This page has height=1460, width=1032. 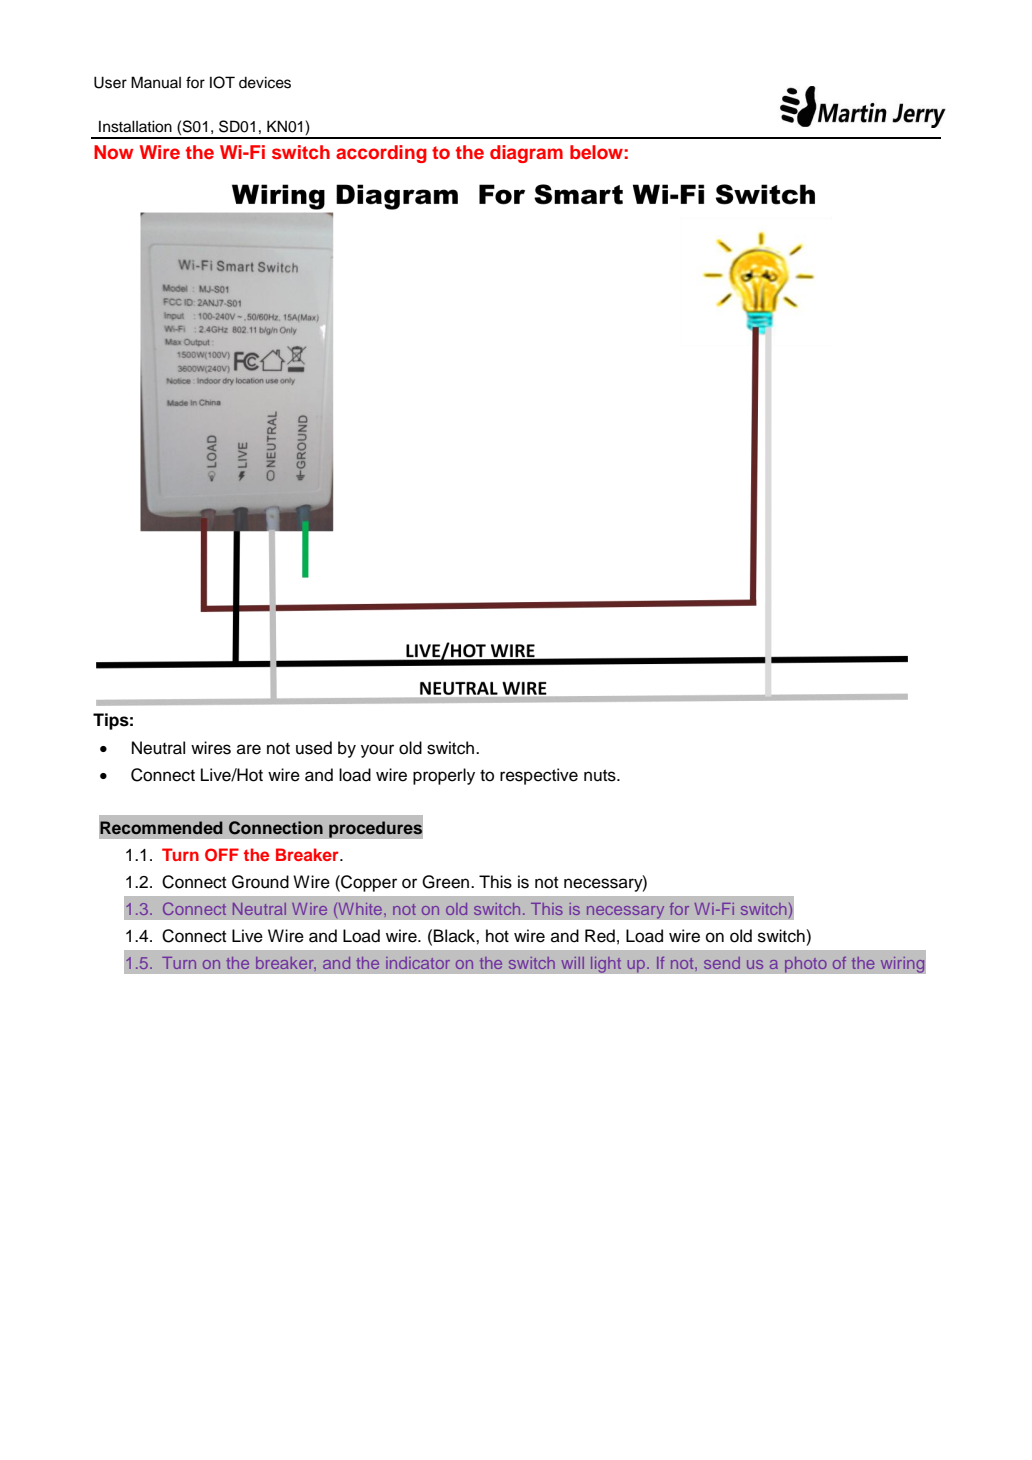 What do you see at coordinates (314, 748) in the page?
I see `used` at bounding box center [314, 748].
